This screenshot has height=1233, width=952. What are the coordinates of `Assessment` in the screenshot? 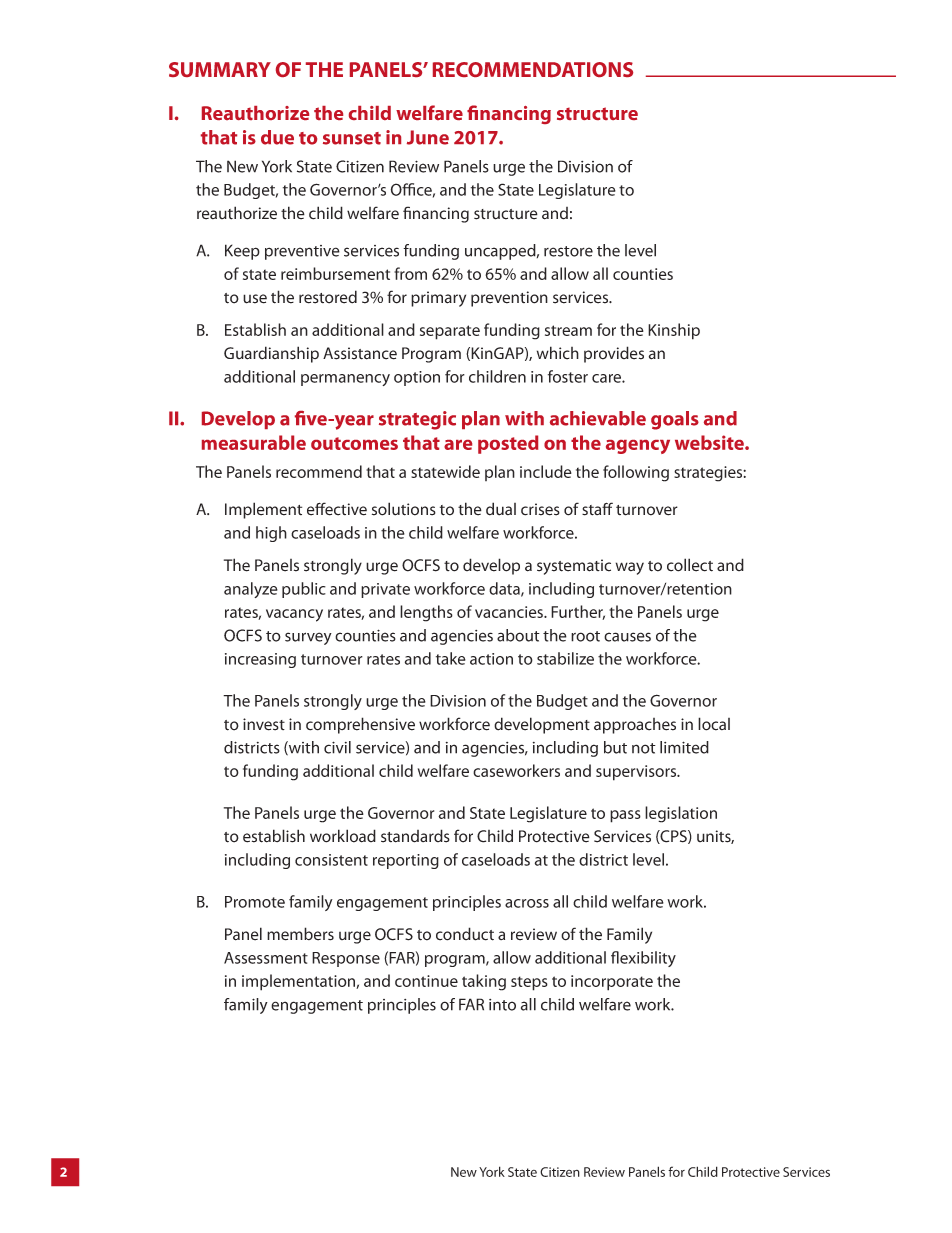 It's located at (266, 958).
